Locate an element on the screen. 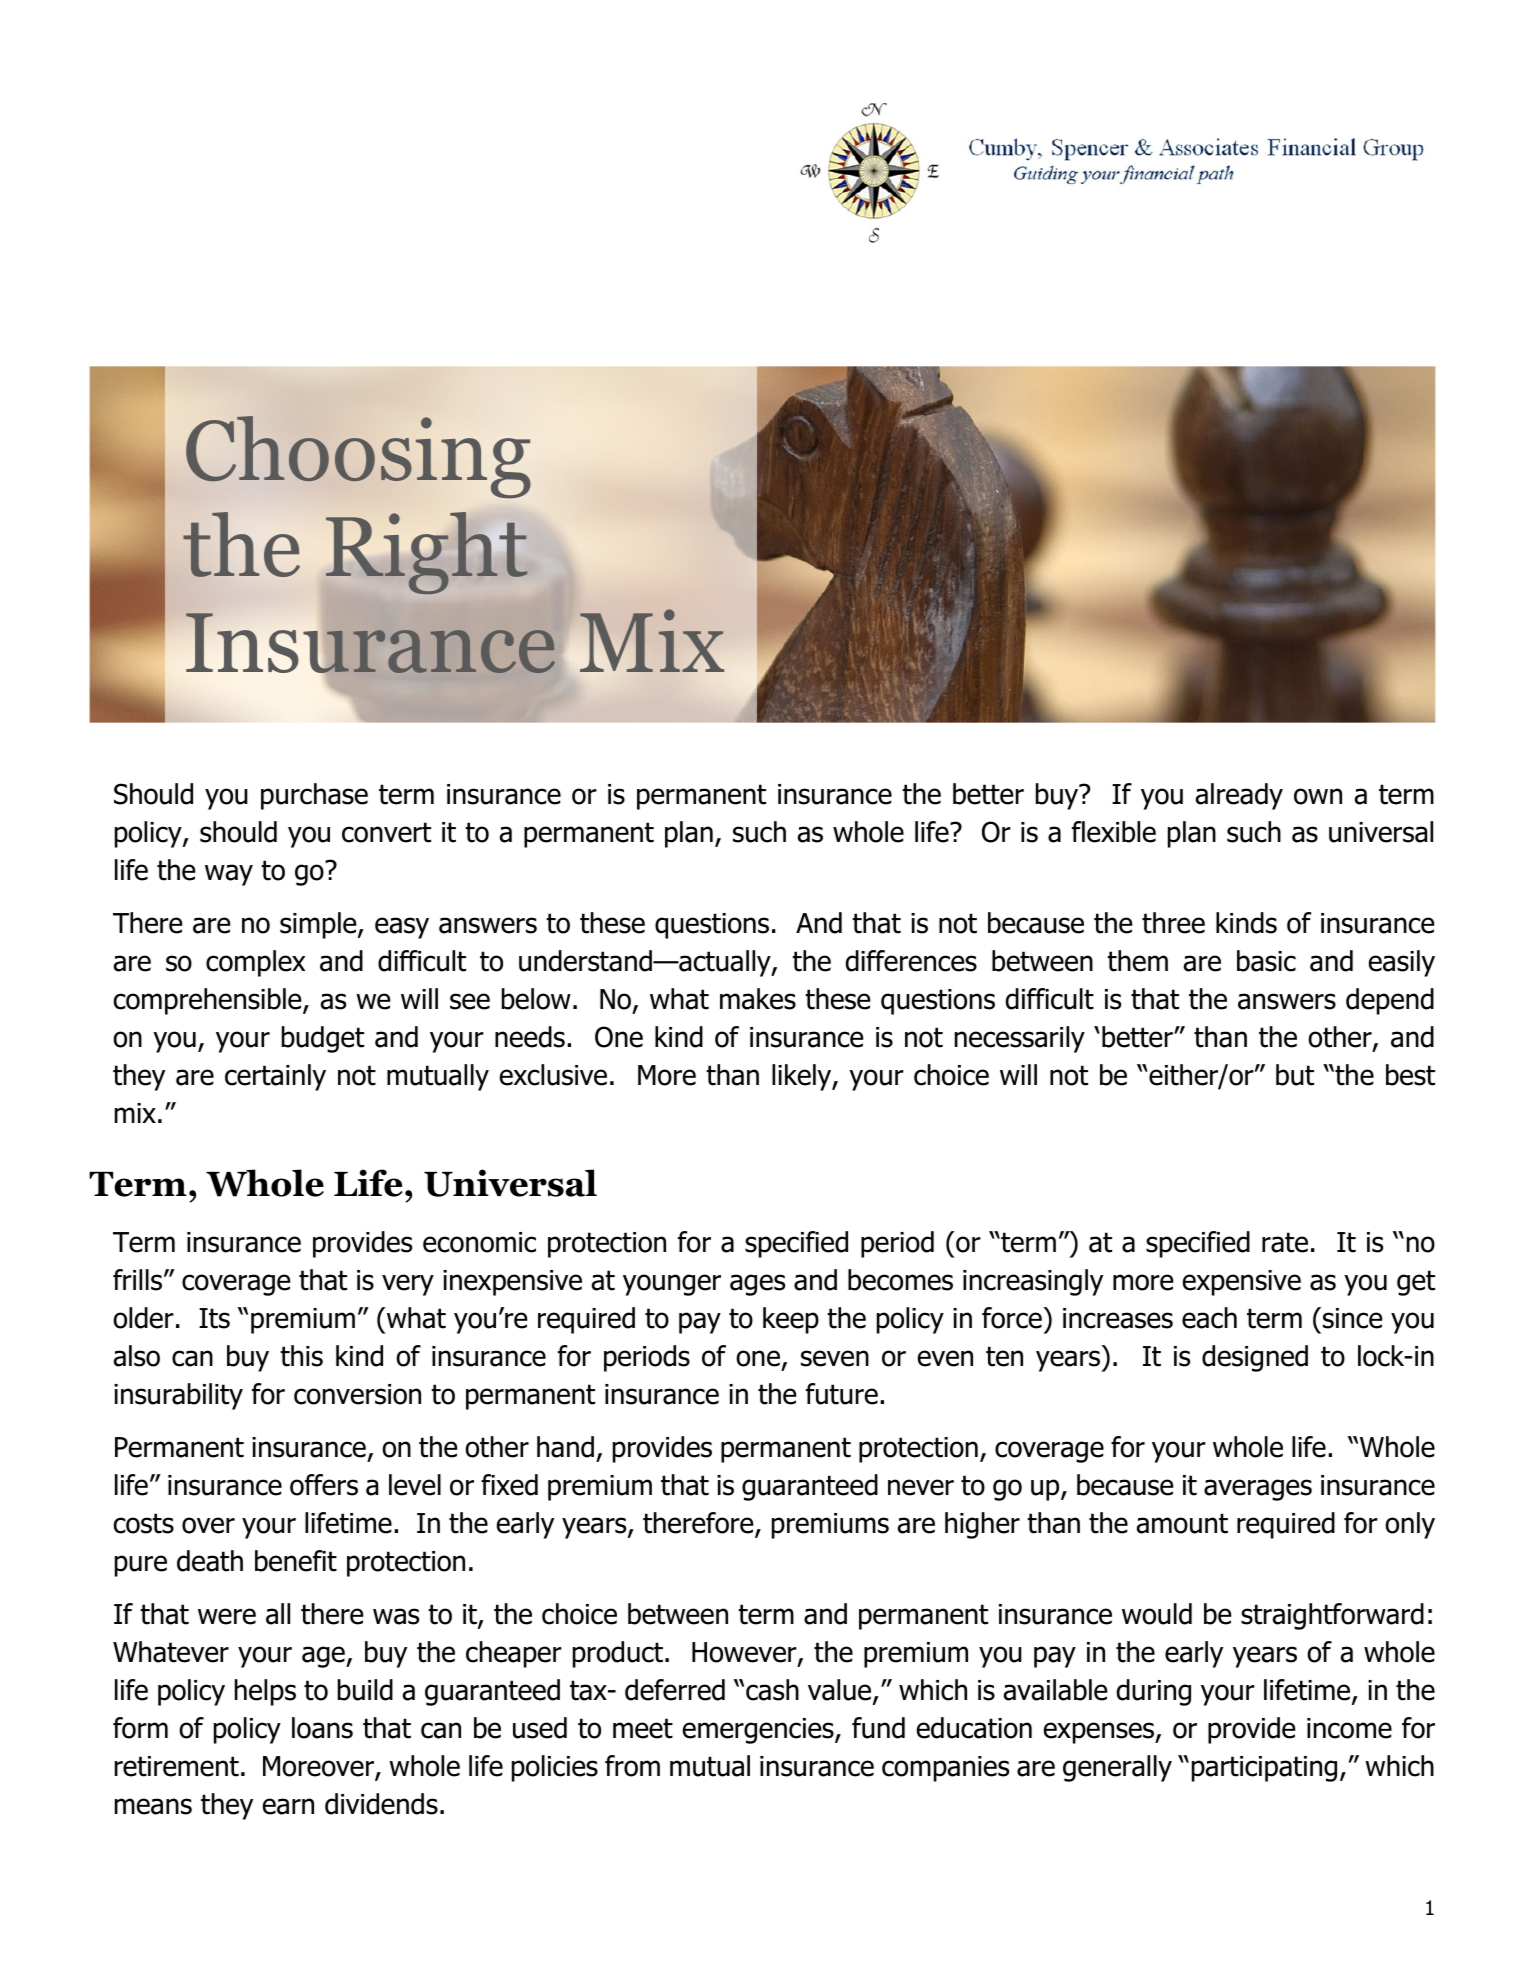 This screenshot has width=1525, height=1973. Choosing is located at coordinates (358, 457).
